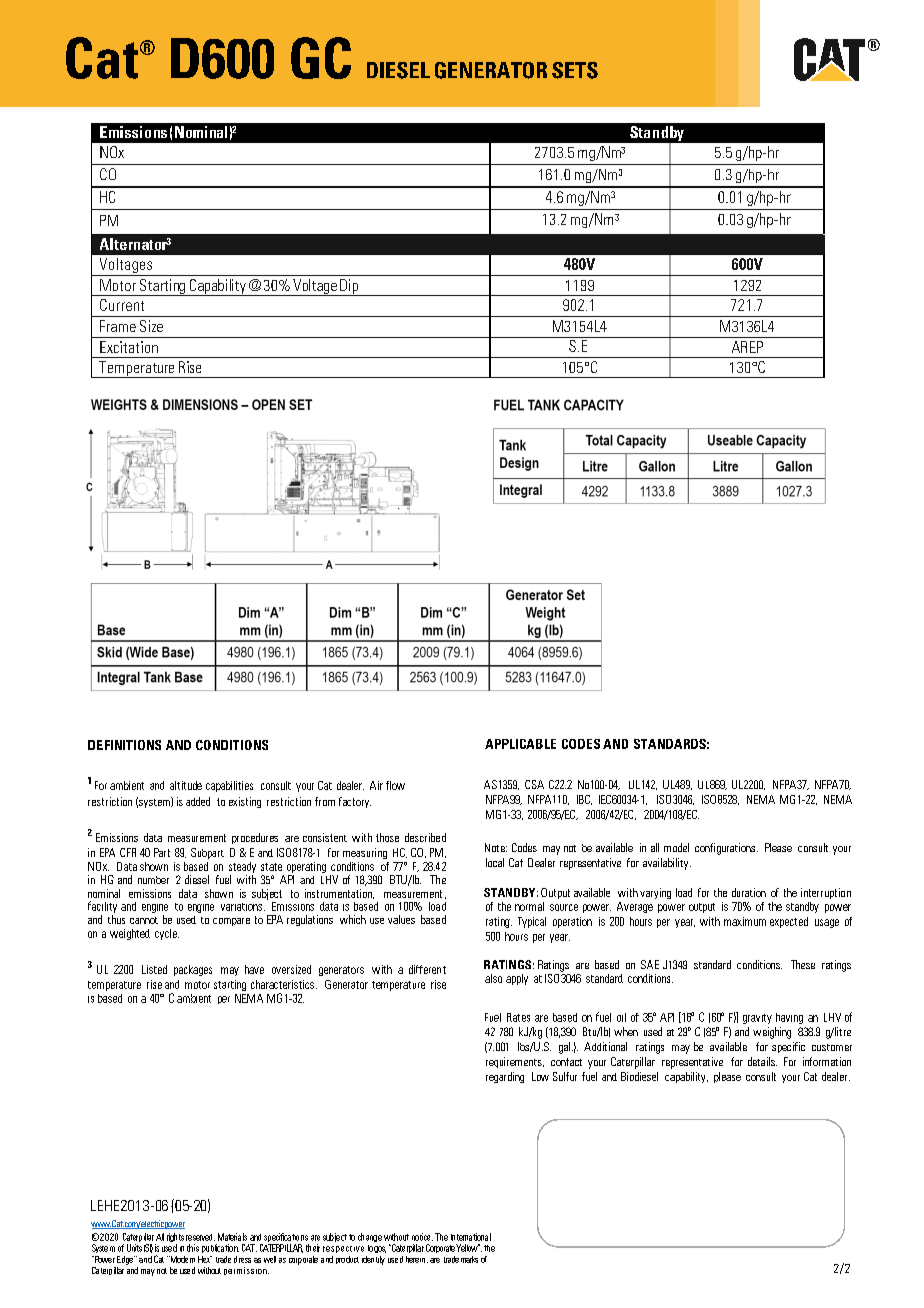 The image size is (924, 1308). I want to click on DEFINITIONS, so click(124, 745).
